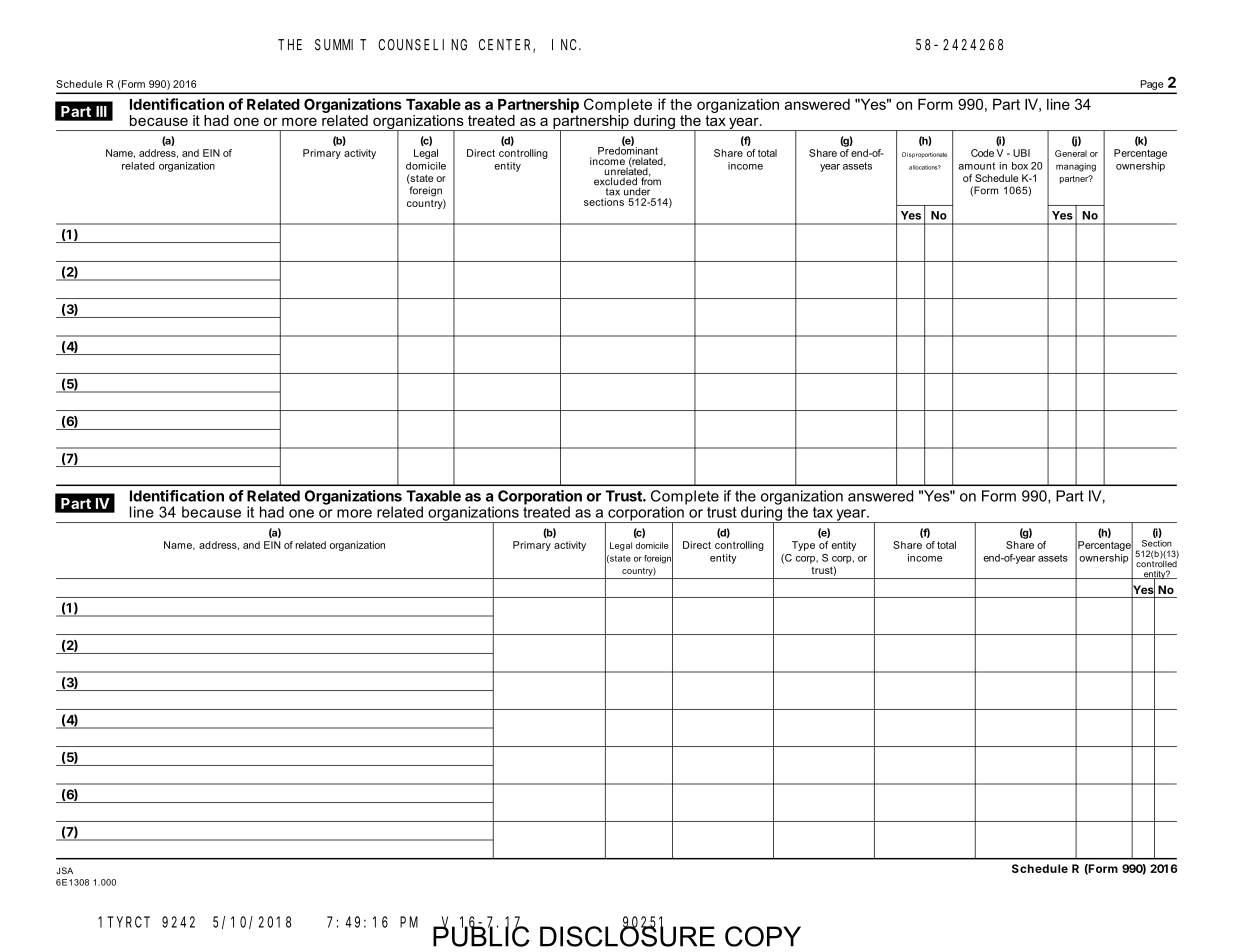 Image resolution: width=1233 pixels, height=952 pixels. Describe the element at coordinates (481, 935) in the image. I see `PUBLIC` at that location.
